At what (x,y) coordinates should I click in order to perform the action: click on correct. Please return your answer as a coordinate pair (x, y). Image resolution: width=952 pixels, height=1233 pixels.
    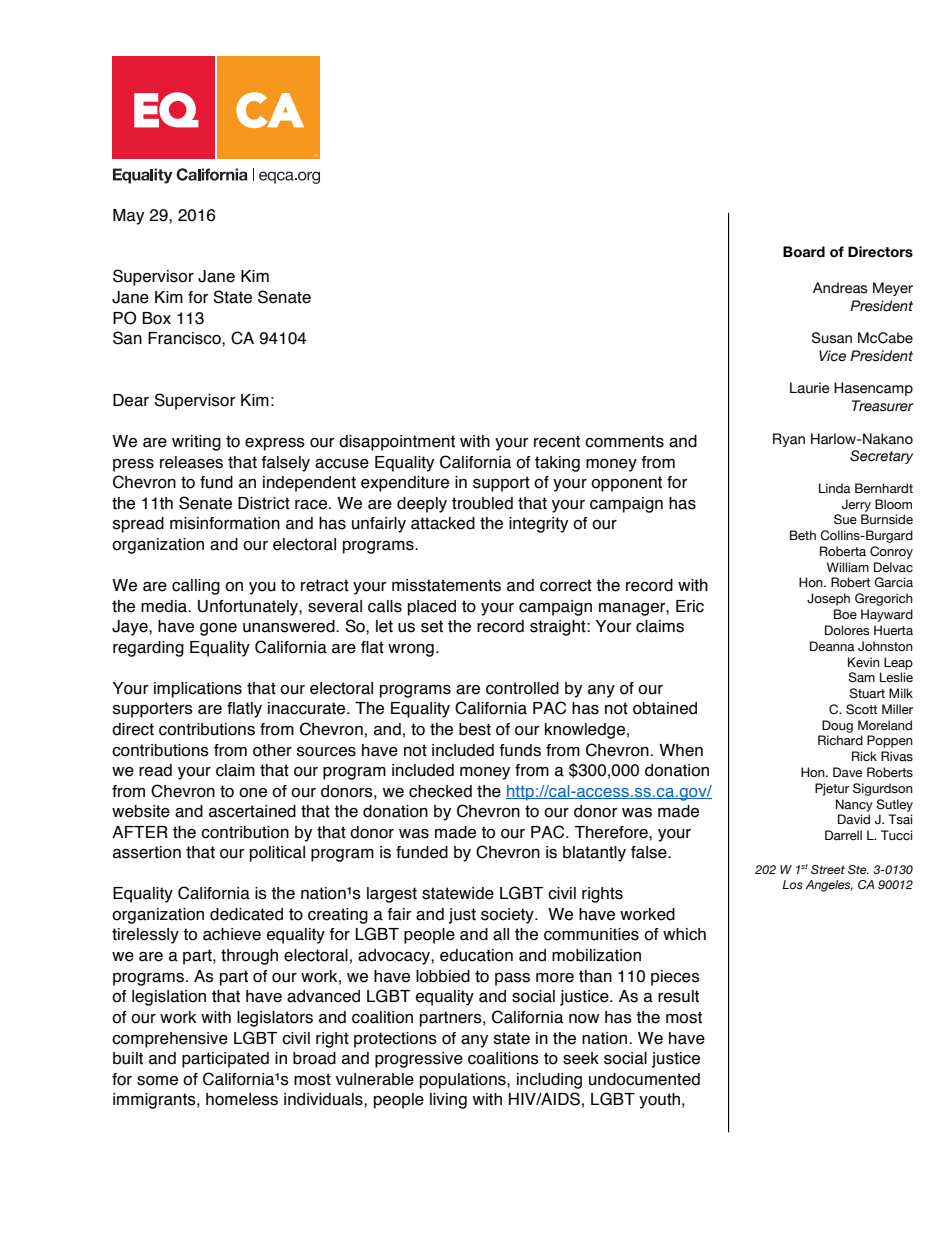
    Looking at the image, I should click on (566, 585).
